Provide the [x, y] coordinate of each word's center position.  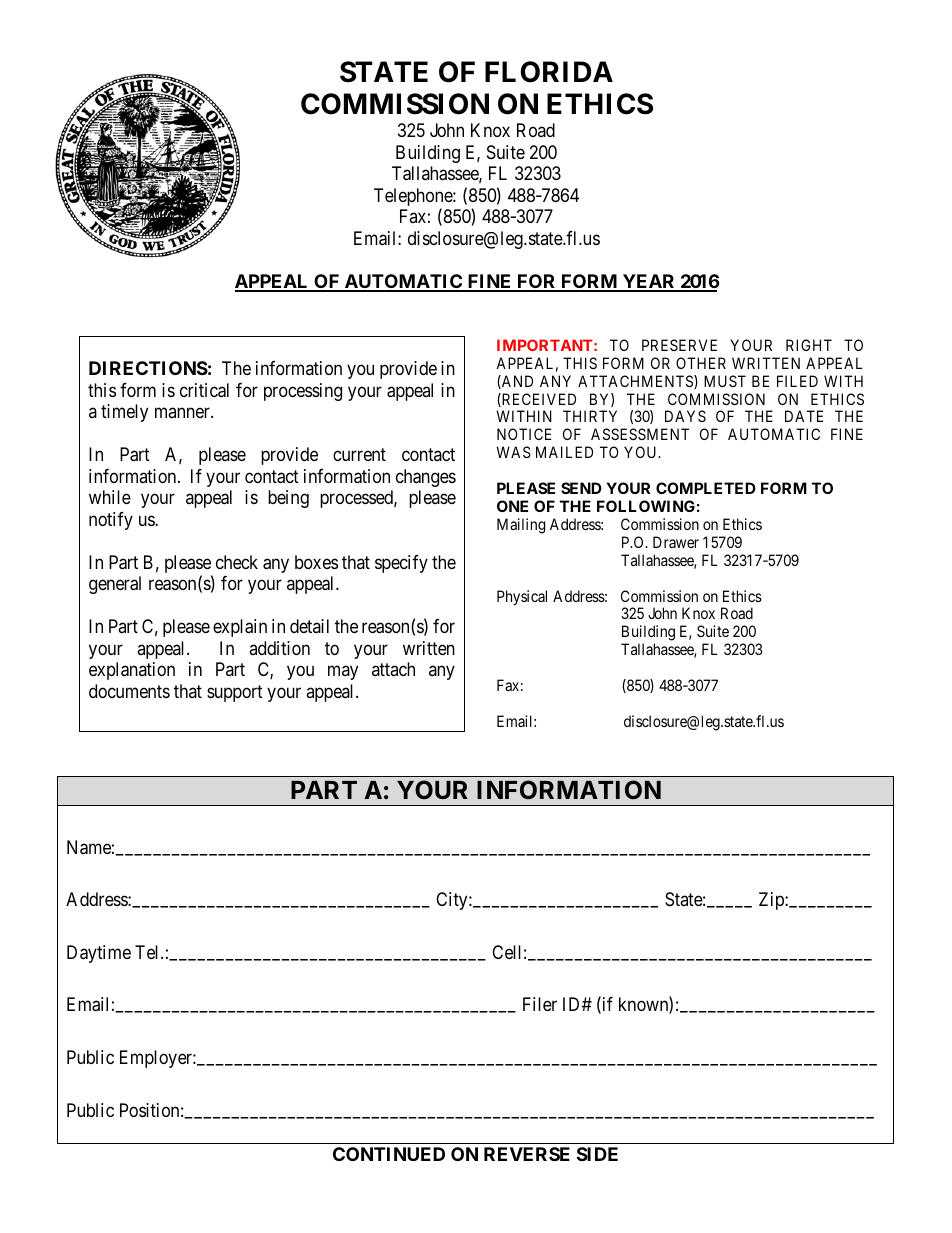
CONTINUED [389, 1154]
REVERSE [527, 1154]
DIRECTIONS [148, 368]
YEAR [649, 282]
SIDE [597, 1154]
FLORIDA [549, 72]
